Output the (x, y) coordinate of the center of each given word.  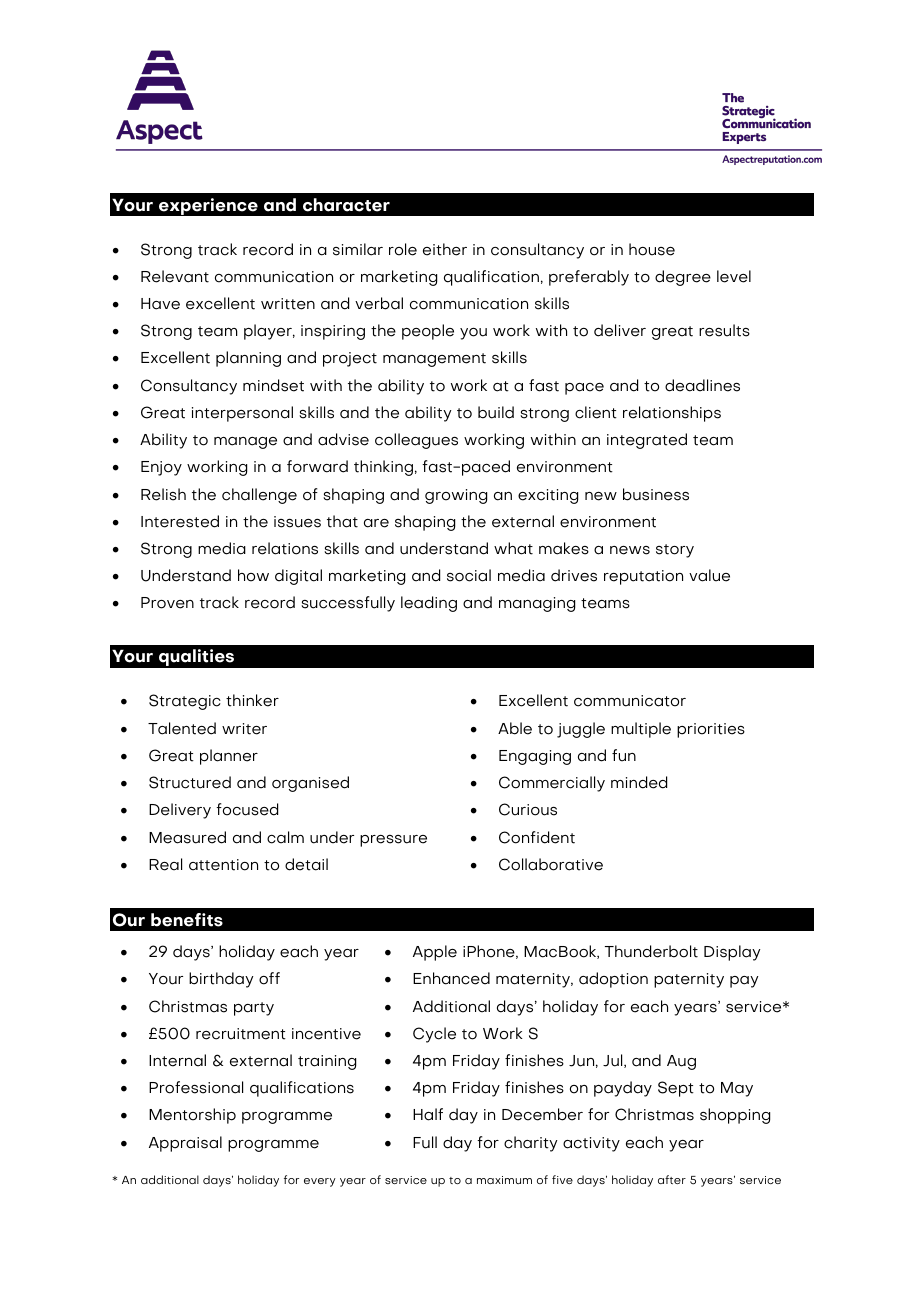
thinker (252, 700)
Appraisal (185, 1144)
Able (515, 728)
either (445, 249)
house (652, 249)
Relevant (175, 276)
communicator (630, 701)
